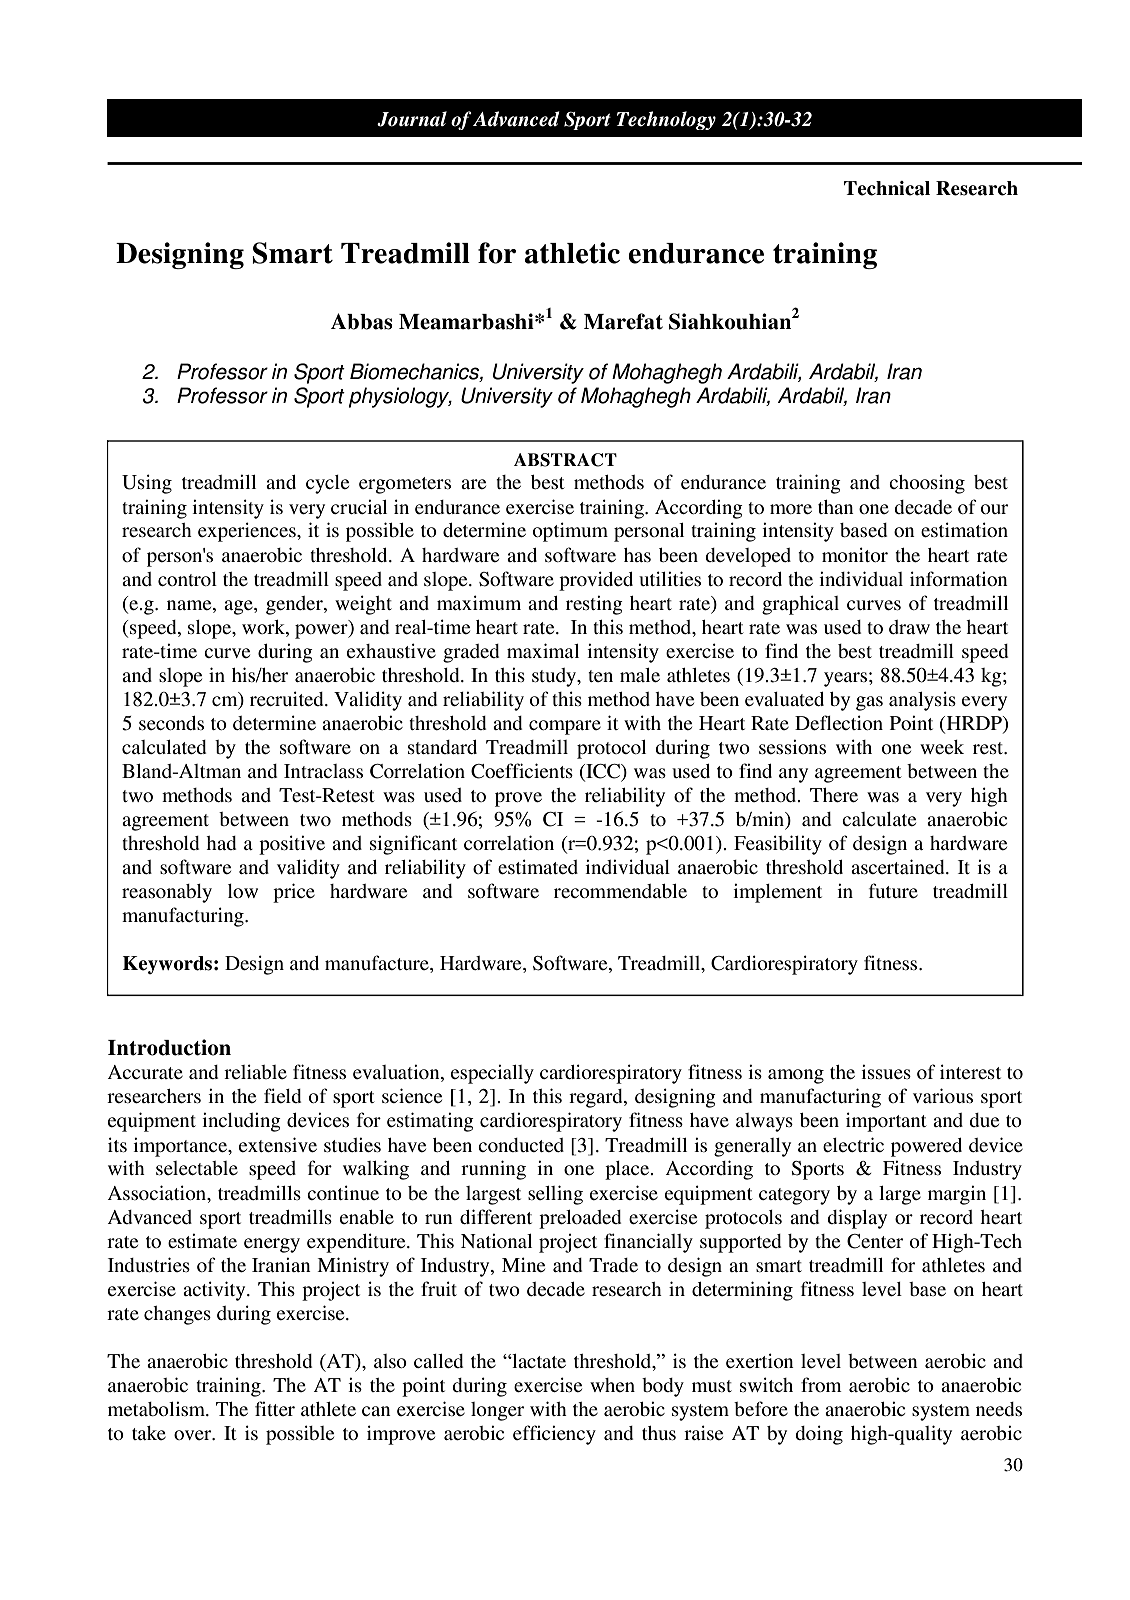 The image size is (1130, 1600). What do you see at coordinates (522, 771) in the document?
I see `Coefficients` at bounding box center [522, 771].
